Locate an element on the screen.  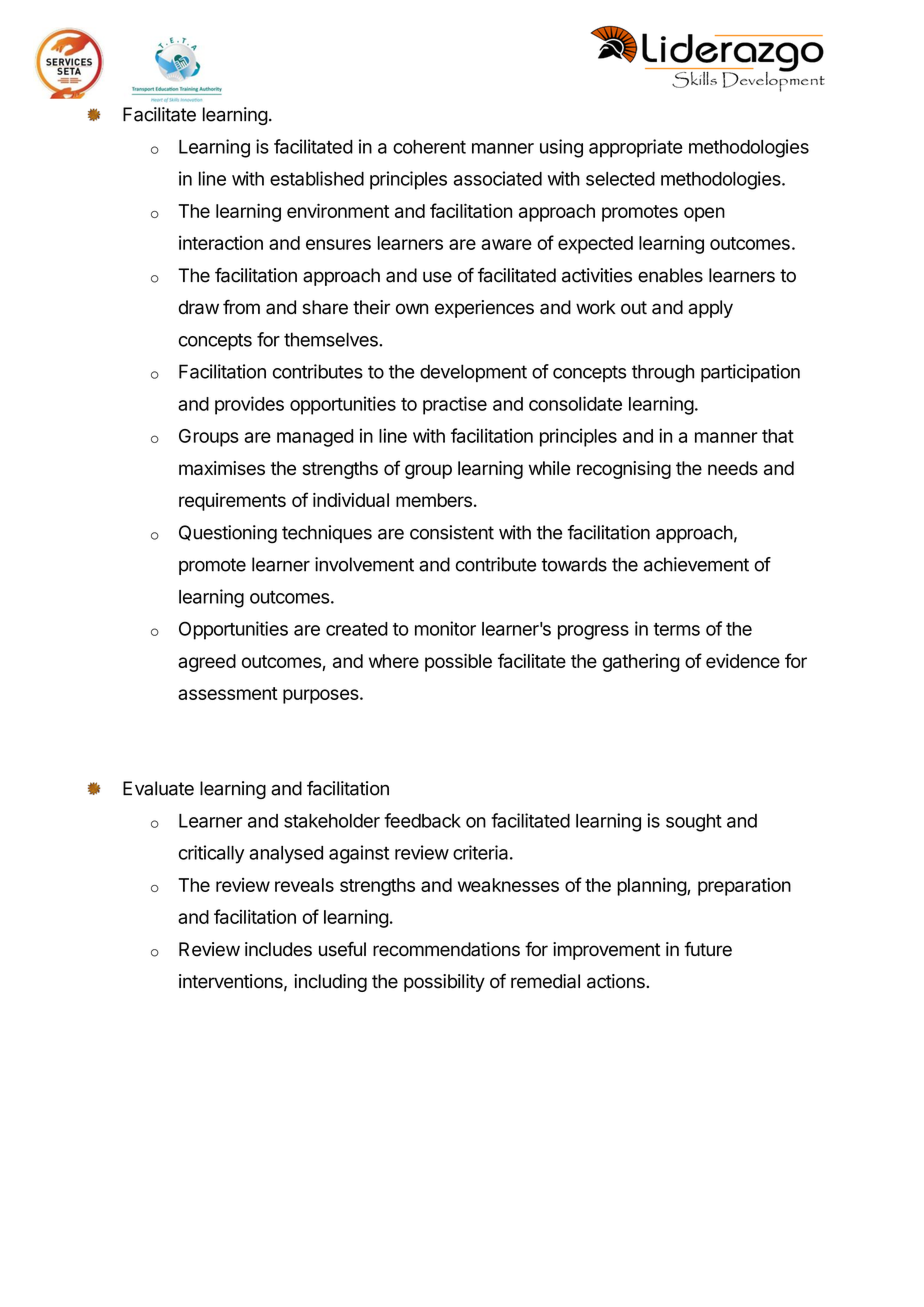
possible is located at coordinates (458, 663).
